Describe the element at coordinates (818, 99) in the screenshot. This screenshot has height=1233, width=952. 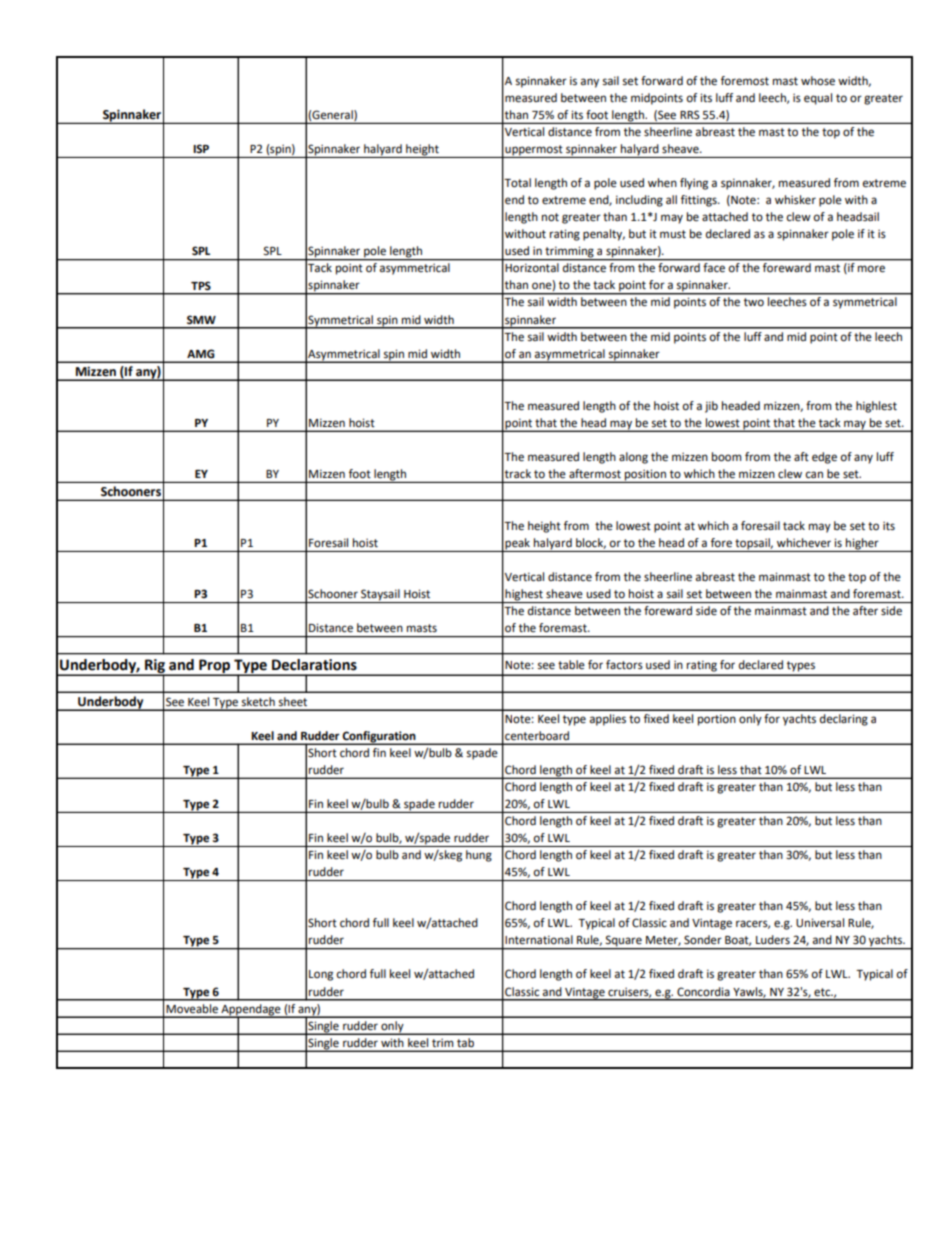
I see `equal` at that location.
